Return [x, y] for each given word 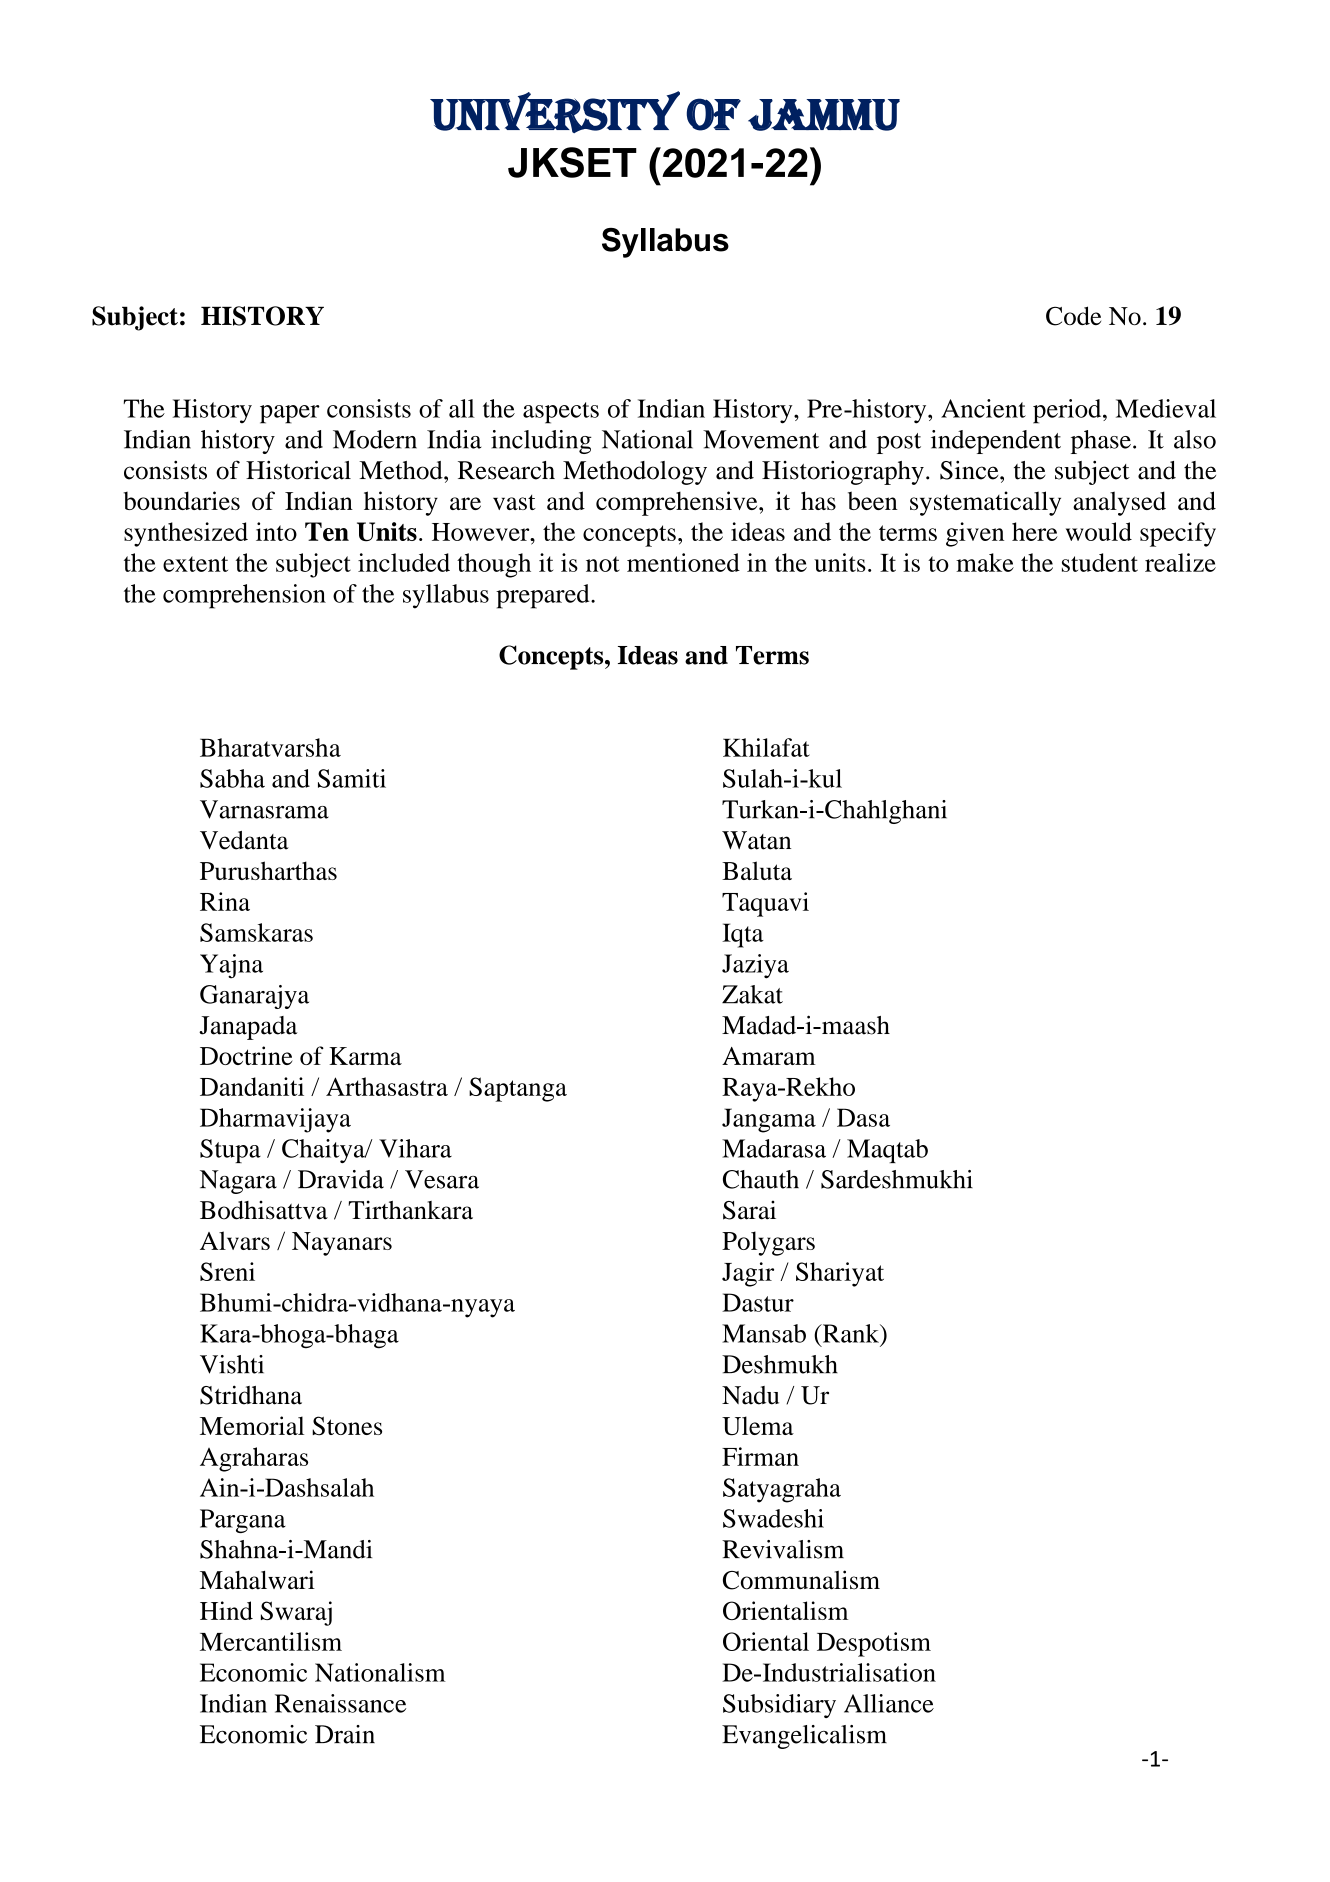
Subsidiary [779, 1706]
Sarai [749, 1210]
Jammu [824, 115]
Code [1073, 316]
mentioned [683, 562]
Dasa [863, 1117]
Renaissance [340, 1703]
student [1100, 562]
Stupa [230, 1151]
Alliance [889, 1703]
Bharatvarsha [270, 747]
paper [290, 414]
